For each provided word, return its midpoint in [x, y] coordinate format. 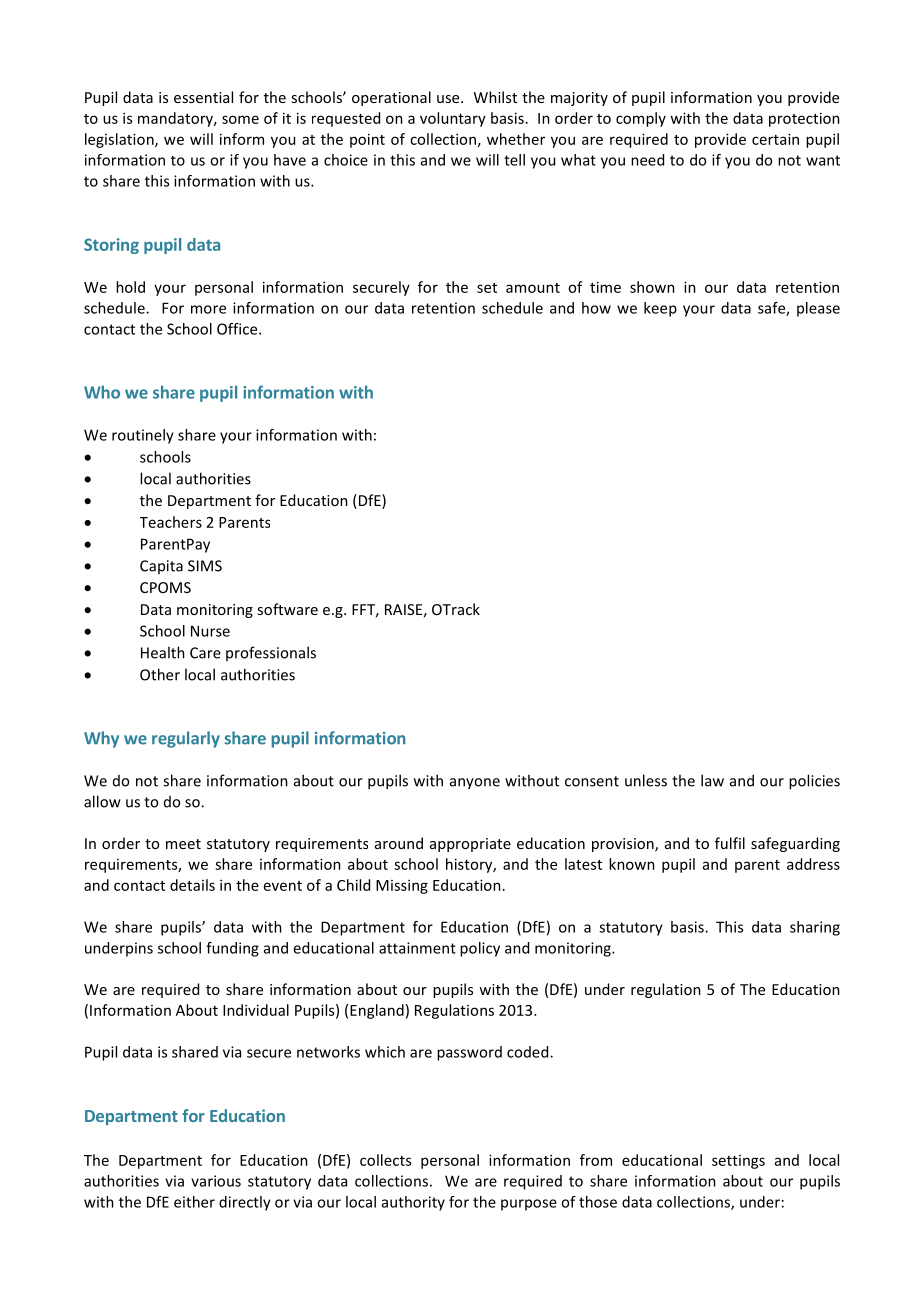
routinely [143, 436]
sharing [815, 928]
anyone [475, 784]
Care [205, 653]
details [192, 885]
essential [203, 97]
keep [660, 309]
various [216, 1181]
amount [533, 288]
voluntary [453, 119]
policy [480, 949]
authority [413, 1203]
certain [775, 139]
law [712, 780]
